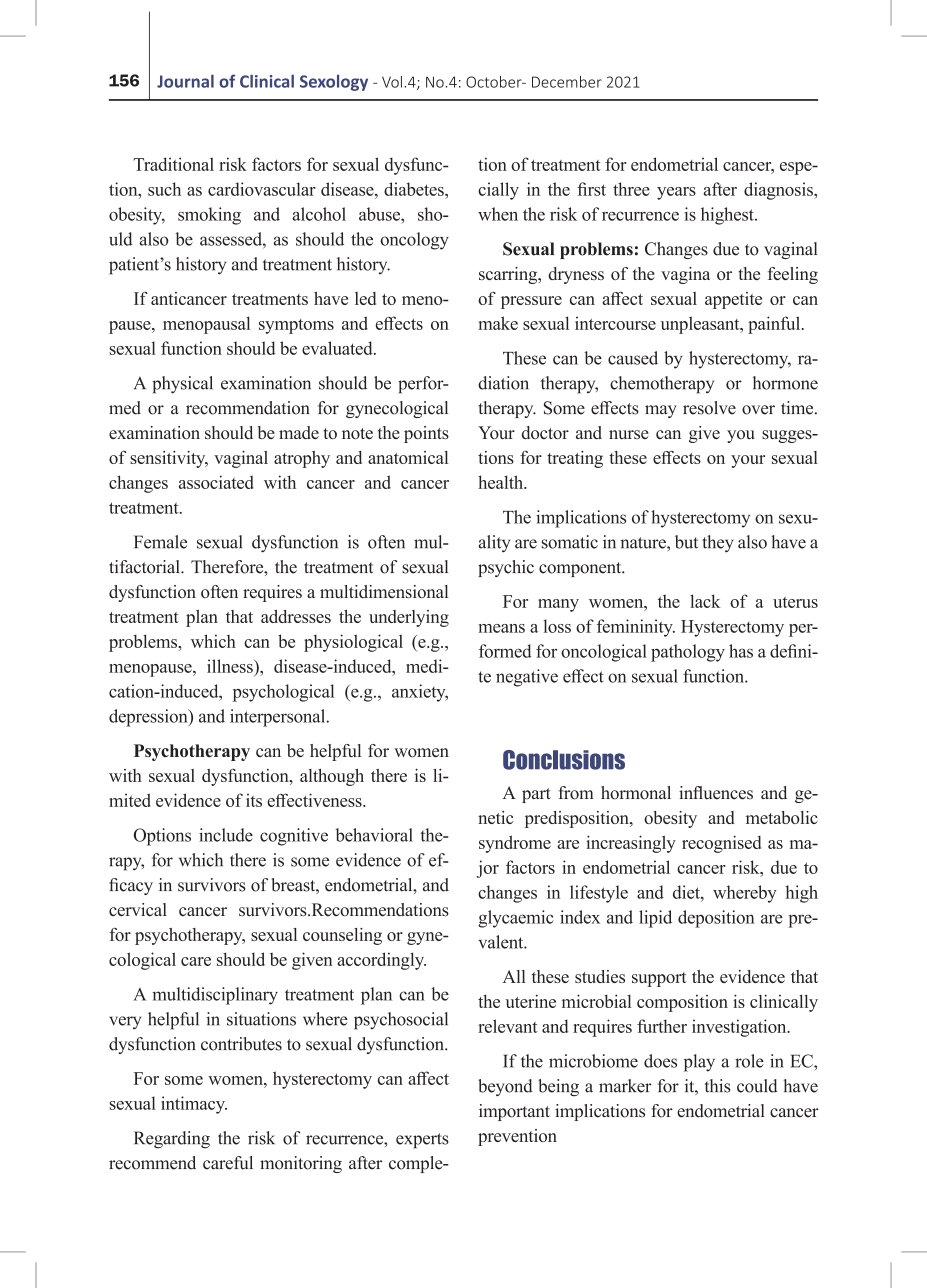 This screenshot has width=927, height=1288. I want to click on resolve, so click(709, 408).
